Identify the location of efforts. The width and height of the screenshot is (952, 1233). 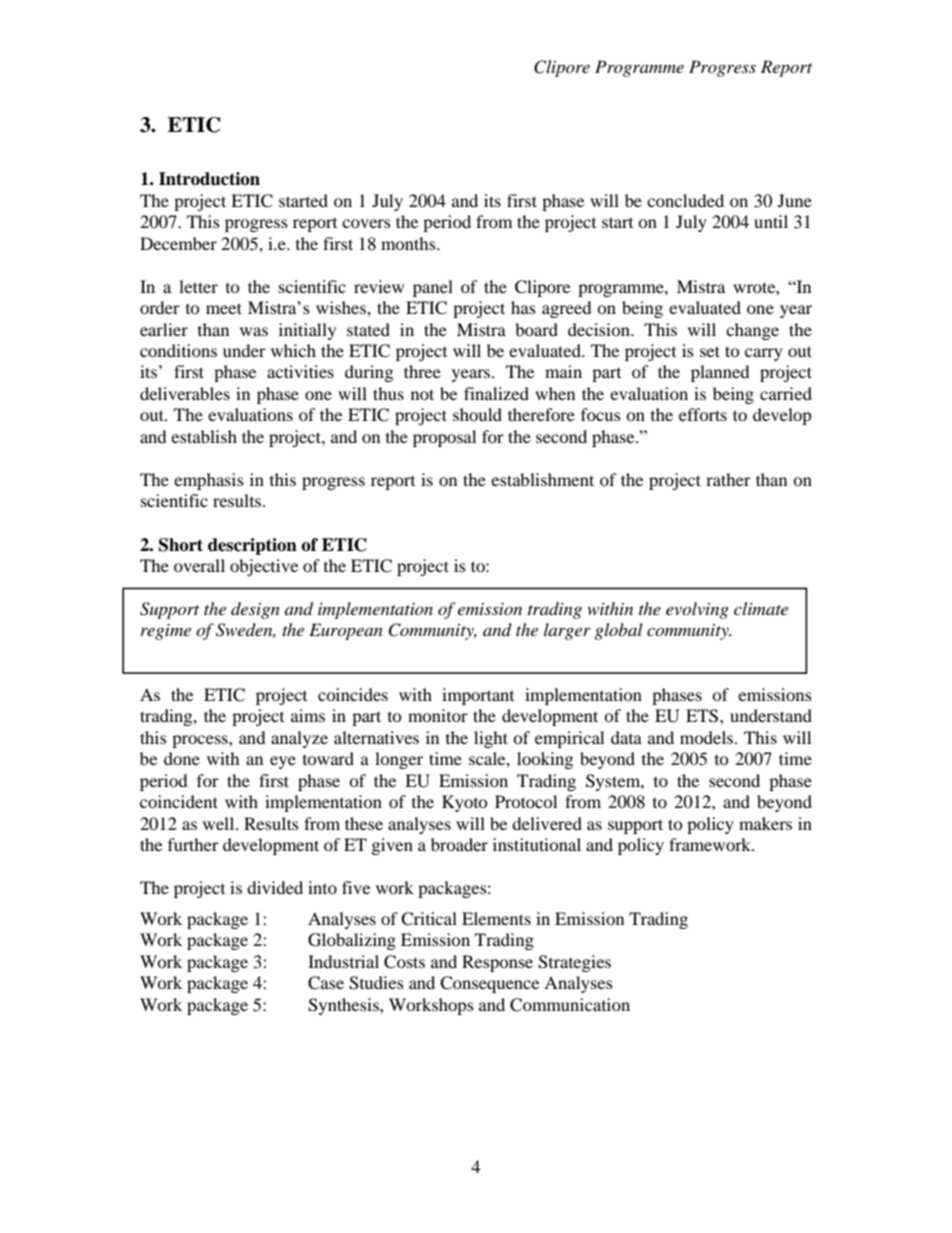
(703, 414).
